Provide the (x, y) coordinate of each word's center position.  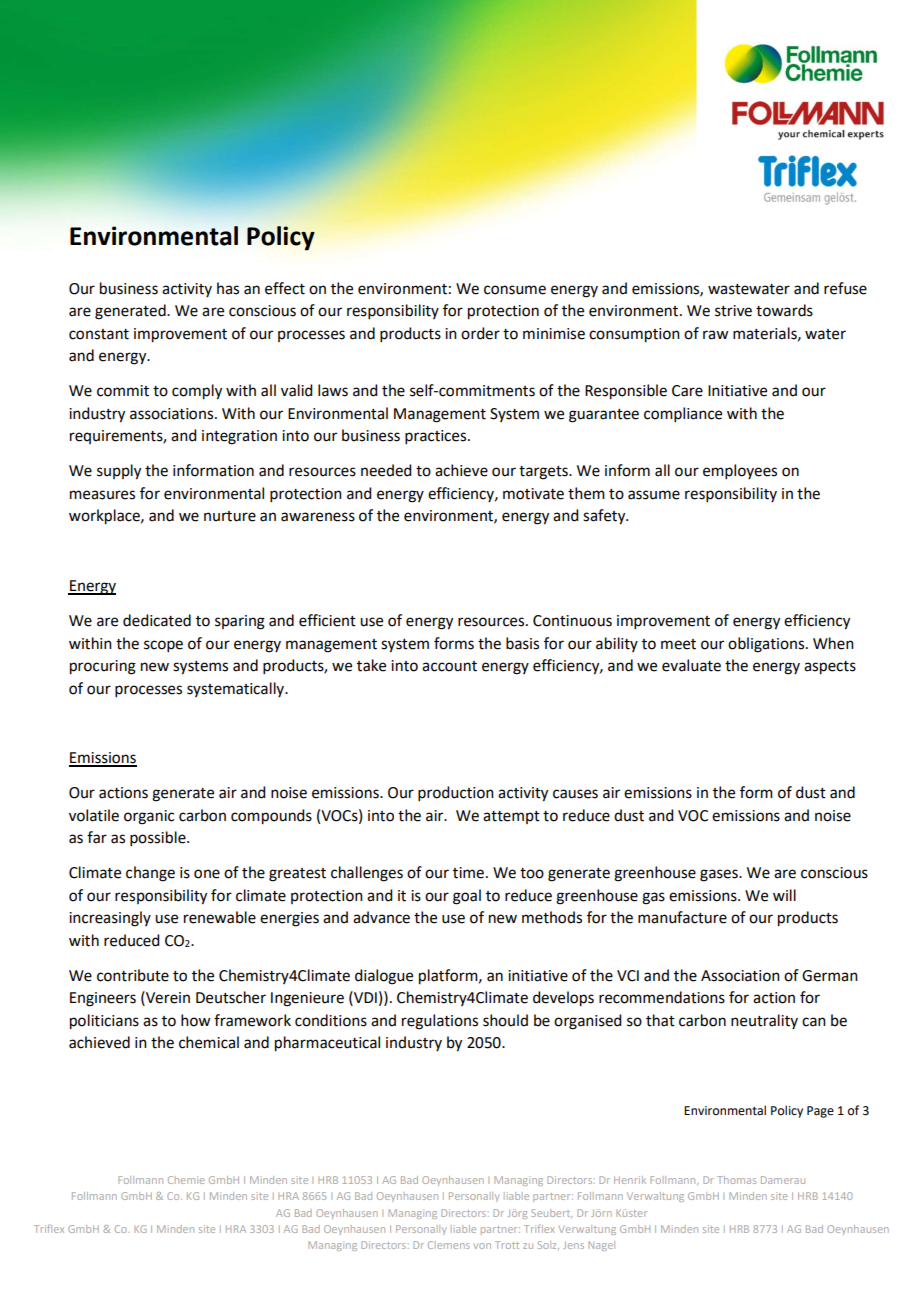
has (228, 288)
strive (733, 311)
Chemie (186, 1180)
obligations (767, 645)
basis (522, 643)
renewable (220, 917)
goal (467, 897)
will (784, 895)
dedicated (157, 620)
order (480, 333)
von (482, 1246)
